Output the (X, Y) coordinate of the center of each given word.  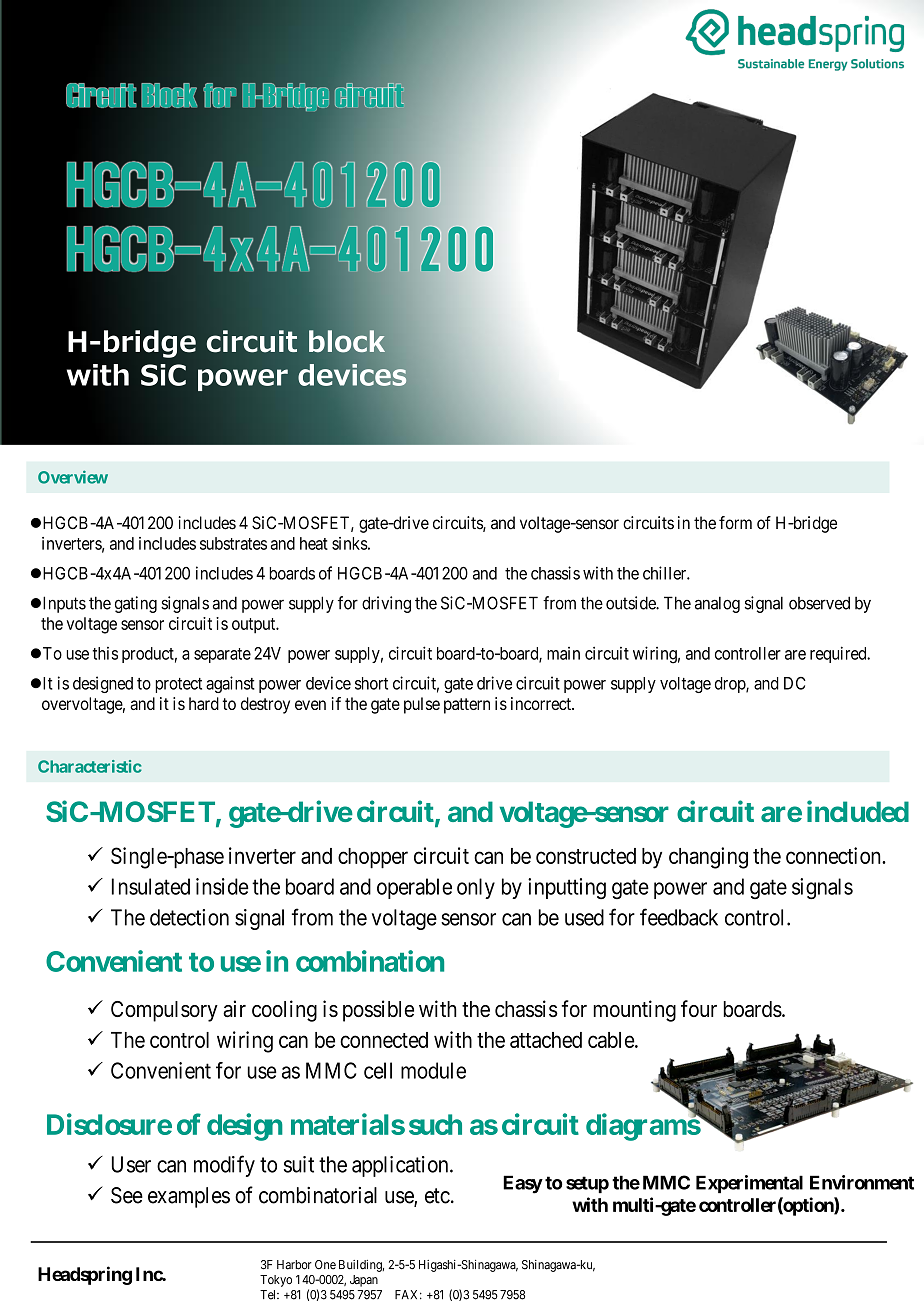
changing (708, 858)
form (735, 523)
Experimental (749, 1184)
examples (189, 1197)
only (476, 888)
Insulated (151, 886)
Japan (364, 1281)
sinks (350, 543)
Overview (73, 477)
